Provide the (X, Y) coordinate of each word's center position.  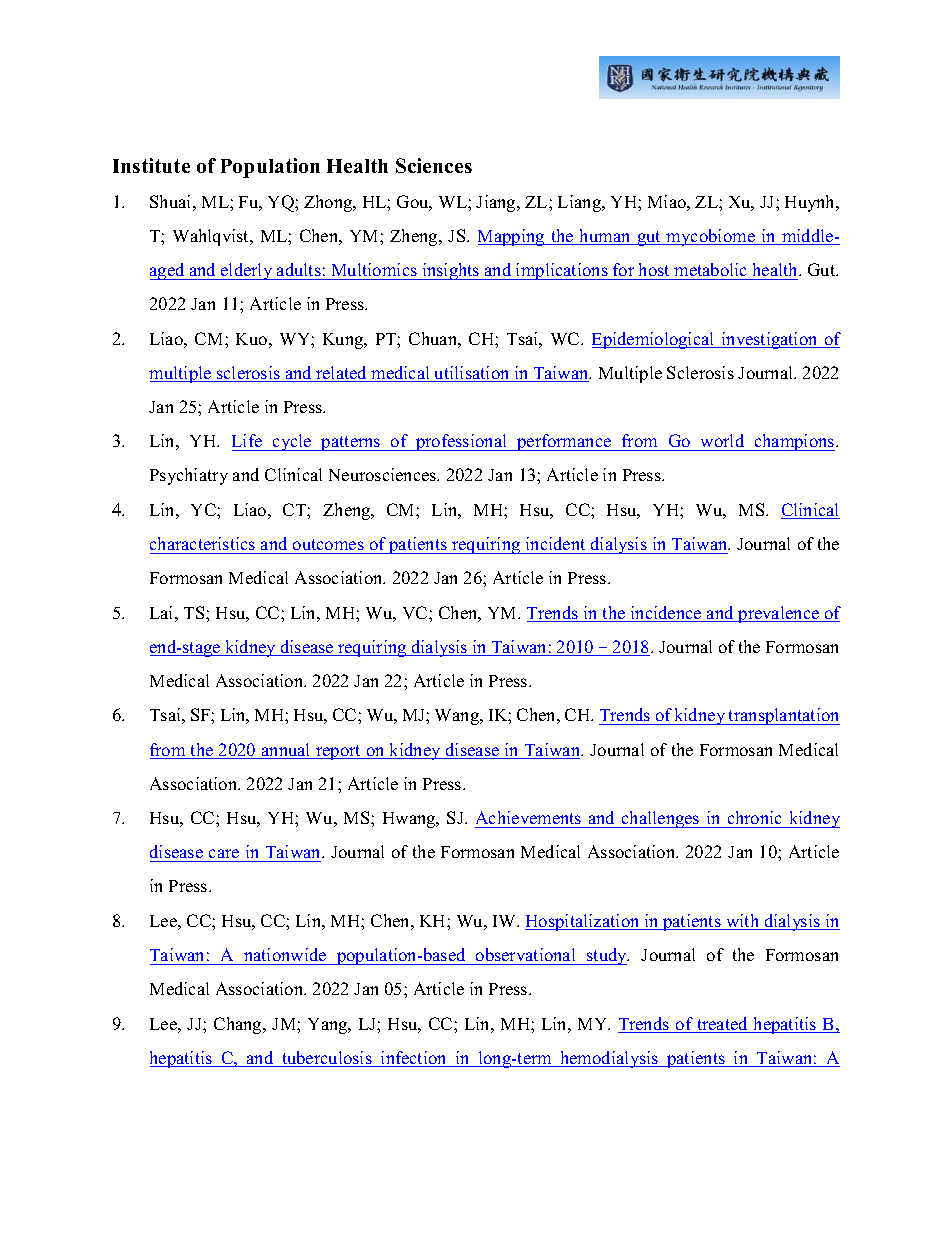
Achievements (528, 817)
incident (555, 543)
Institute (151, 165)
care (224, 855)
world (722, 442)
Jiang (497, 203)
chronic (754, 817)
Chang (239, 1025)
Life (248, 442)
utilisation (472, 374)
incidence (666, 614)
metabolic (710, 269)
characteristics (202, 543)
